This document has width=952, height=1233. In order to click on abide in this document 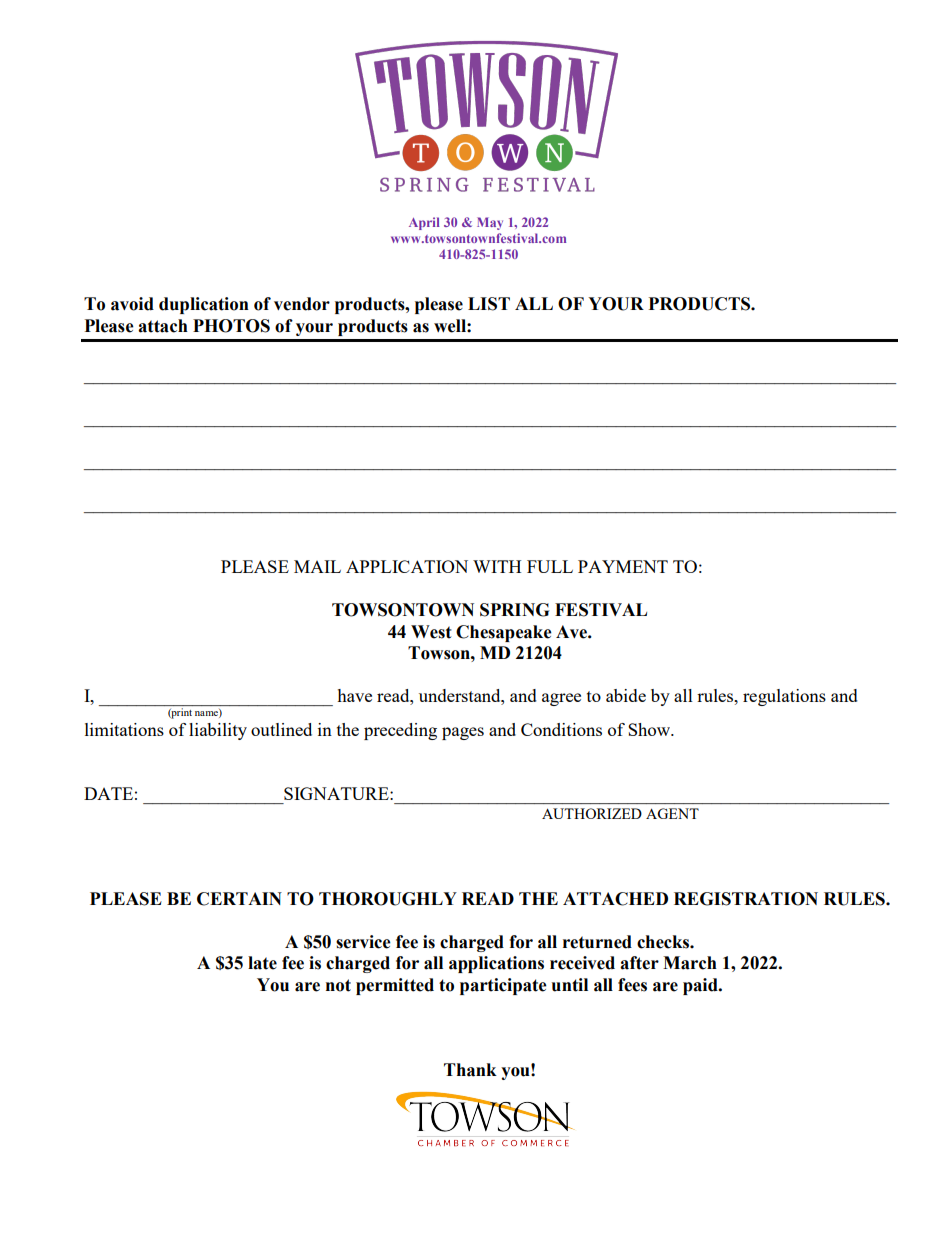, I will do `click(626, 695)`.
